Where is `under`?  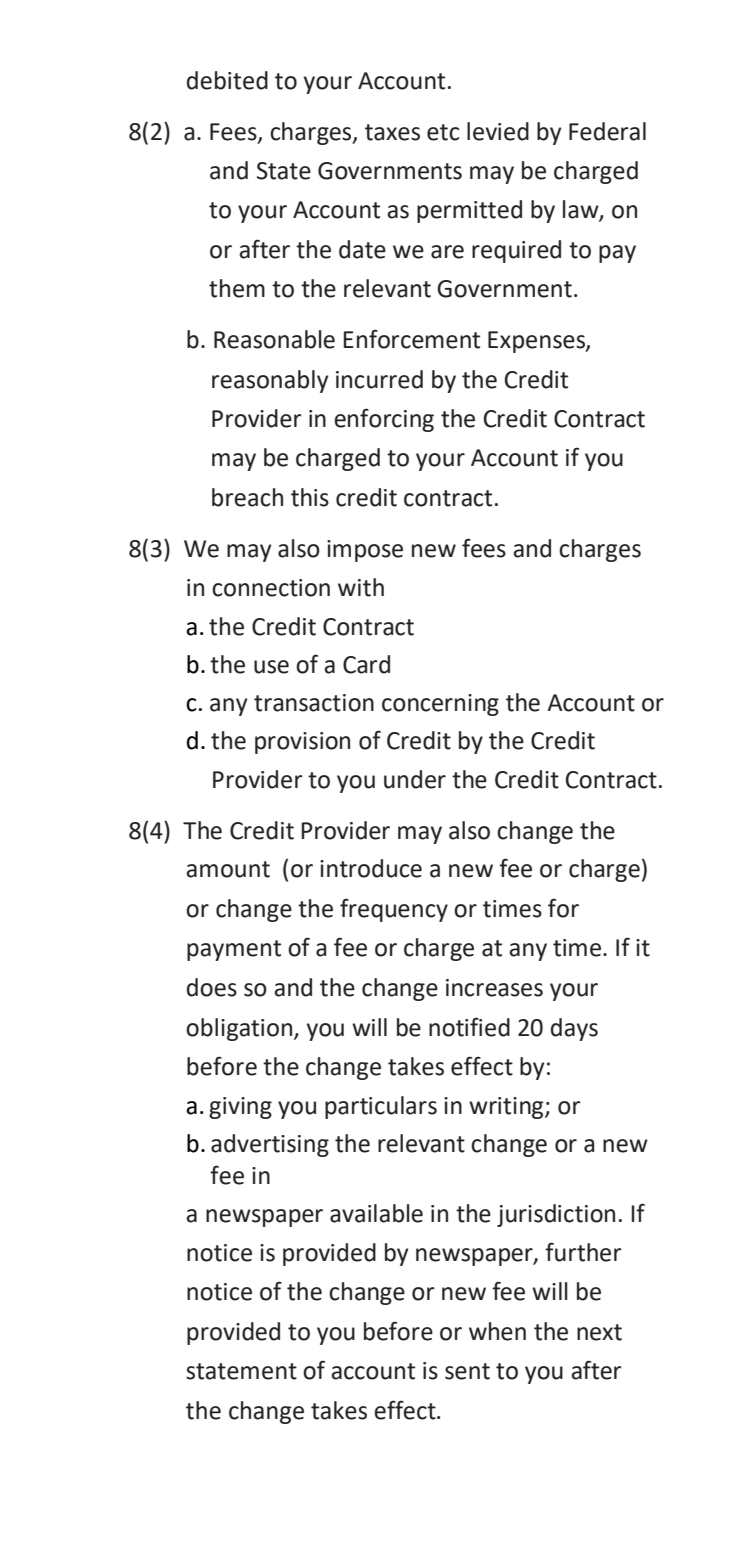
under is located at coordinates (415, 779).
